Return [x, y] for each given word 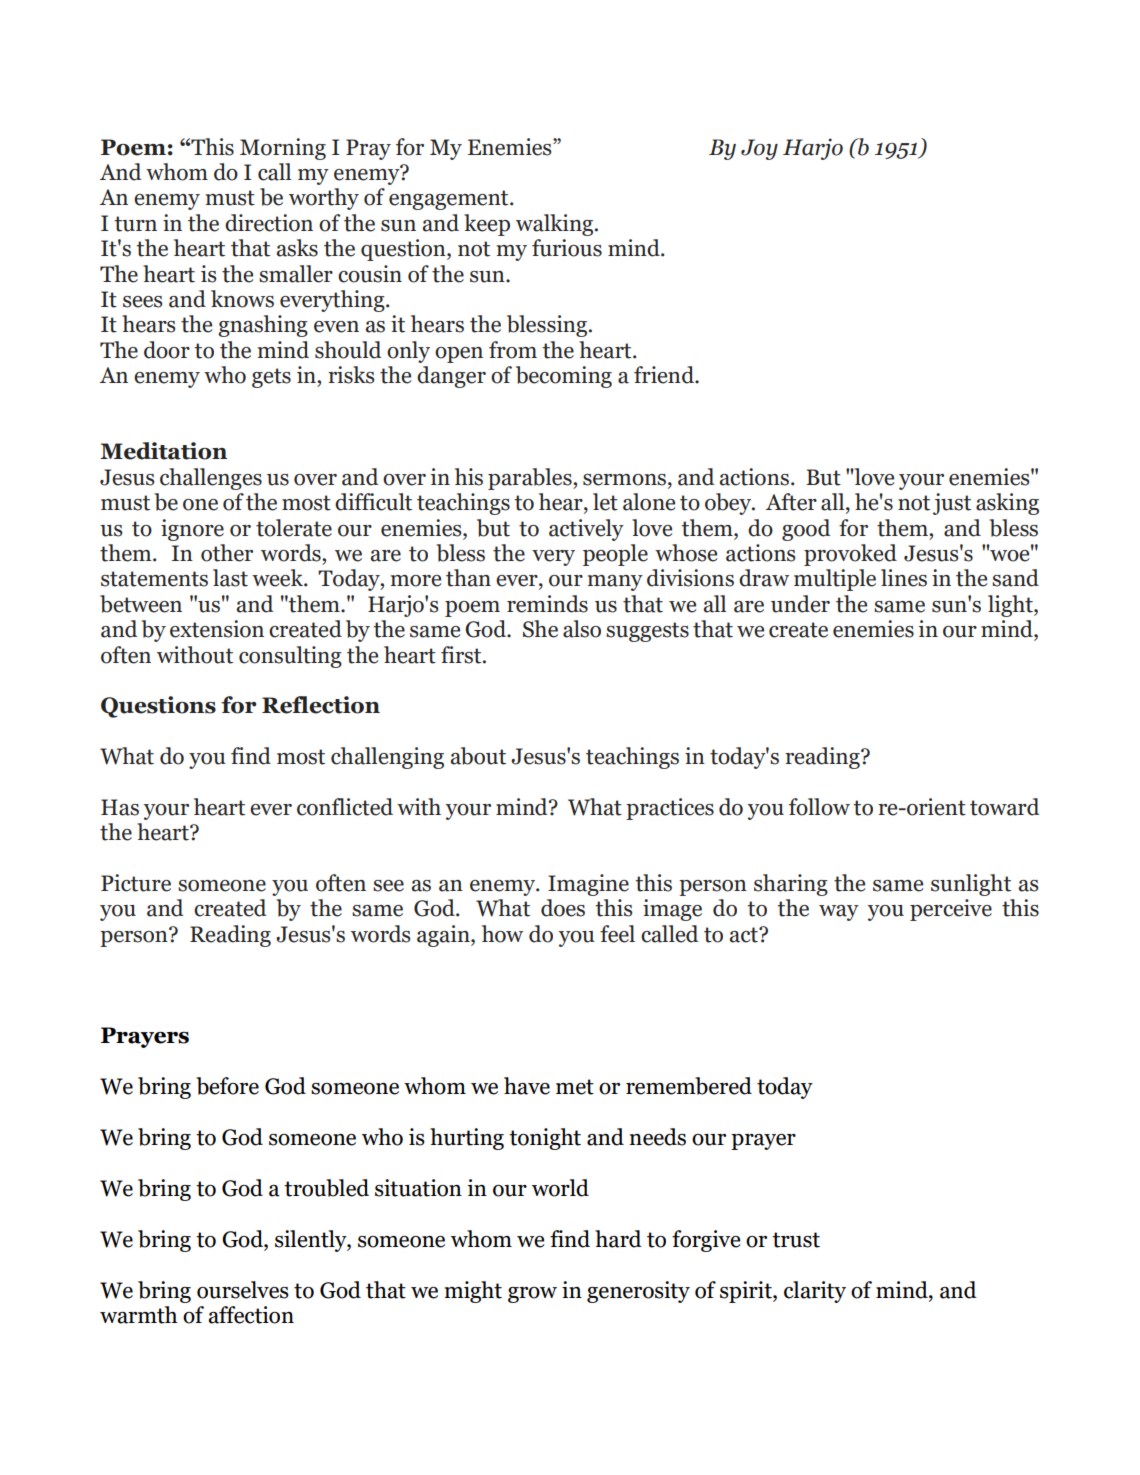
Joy [759, 149]
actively [586, 530]
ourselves [243, 1290]
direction [269, 223]
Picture [136, 883]
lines [904, 578]
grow [532, 1295]
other [227, 553]
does [563, 908]
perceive [951, 910]
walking [556, 225]
